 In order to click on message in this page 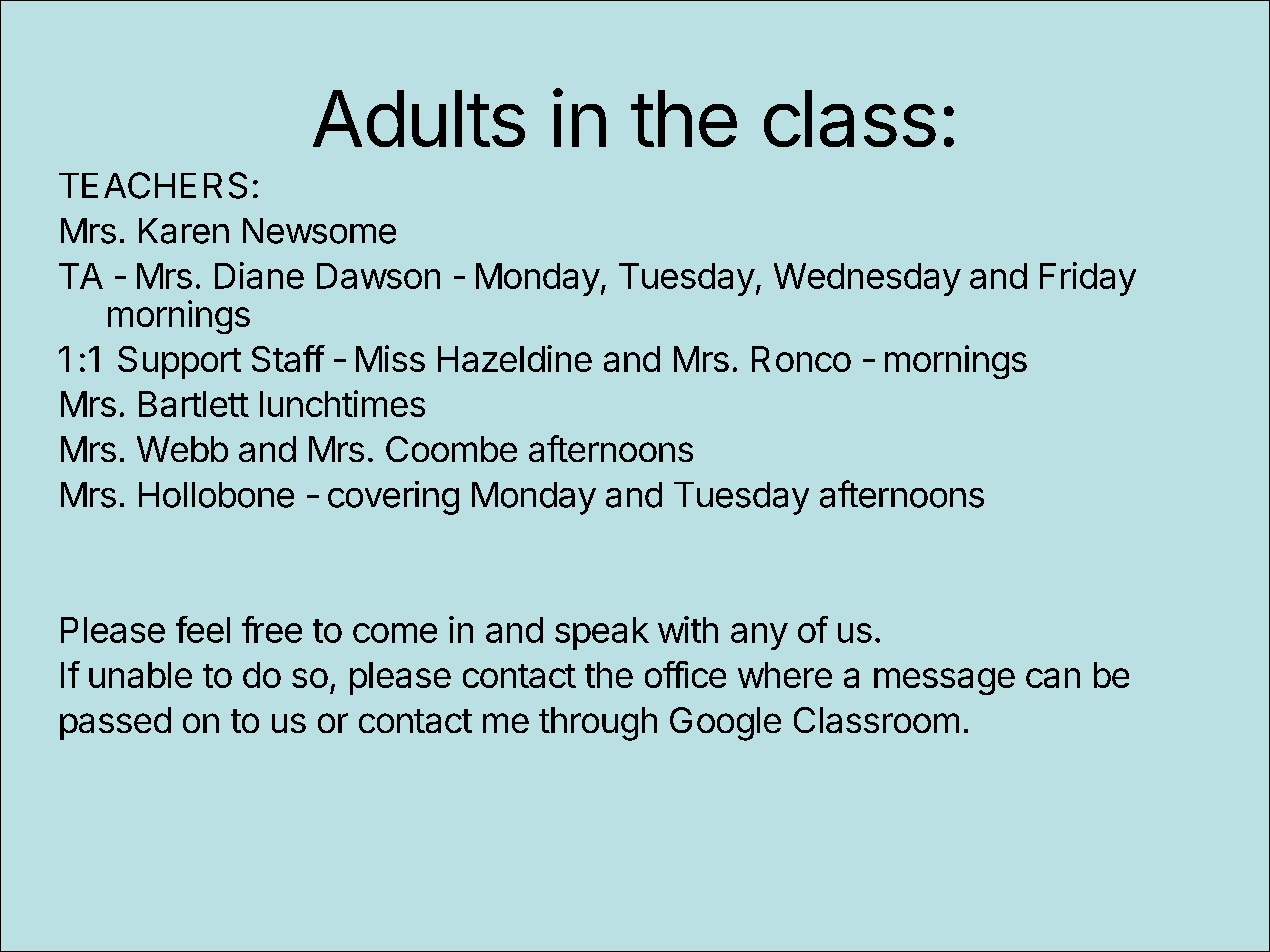, I will do `click(944, 681)`.
